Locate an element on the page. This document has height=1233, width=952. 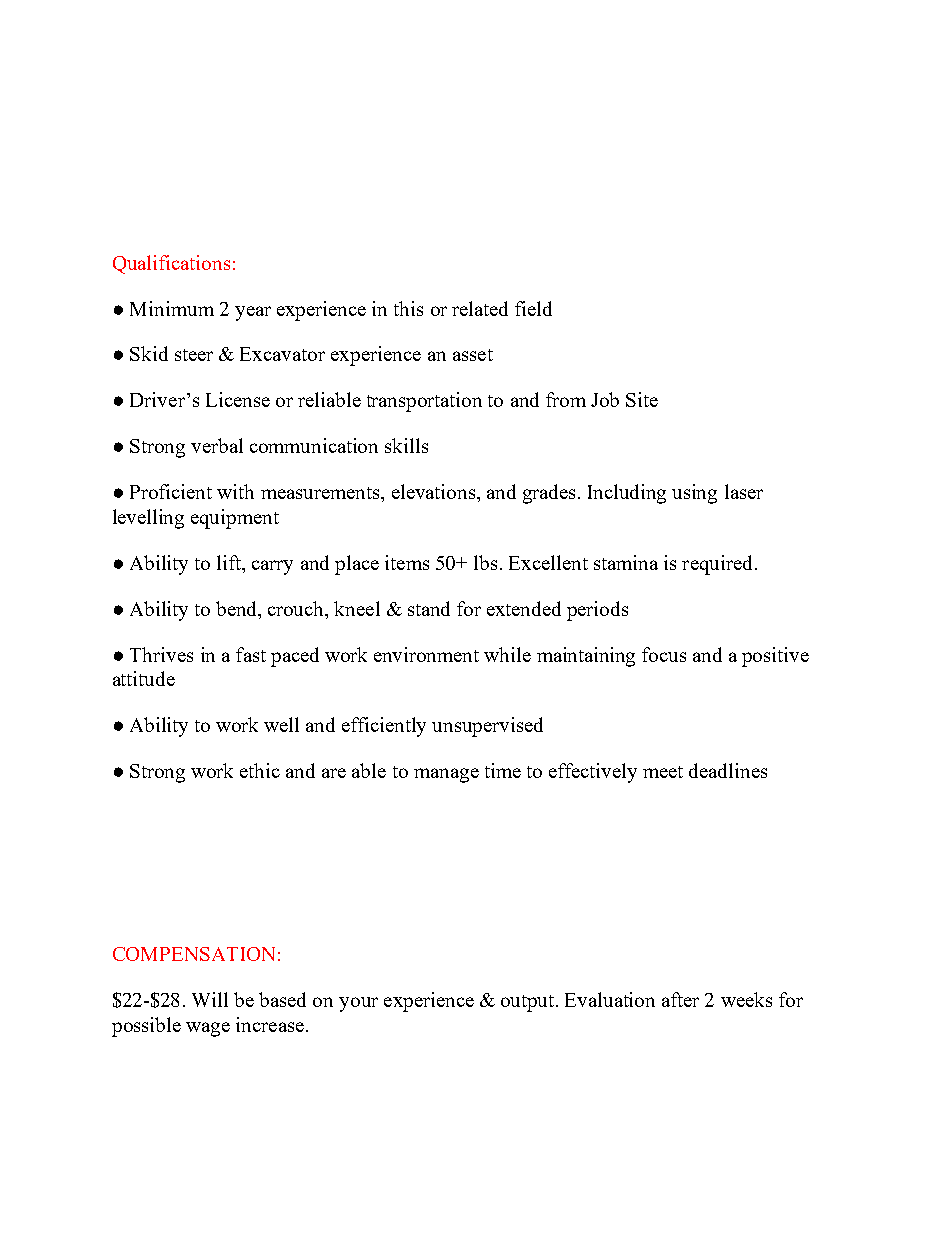
unsupervised is located at coordinates (487, 727).
